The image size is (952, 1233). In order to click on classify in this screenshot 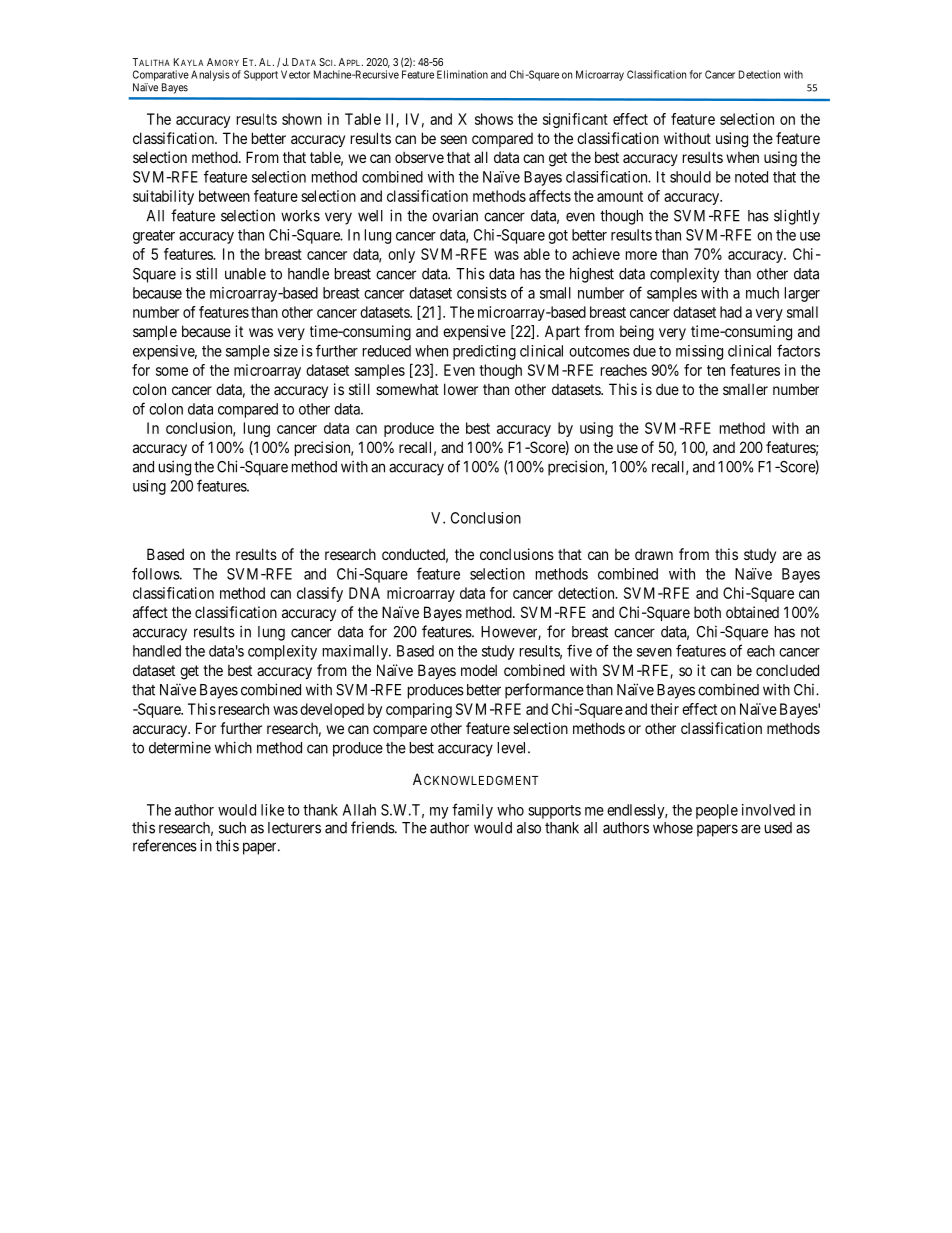, I will do `click(320, 594)`.
